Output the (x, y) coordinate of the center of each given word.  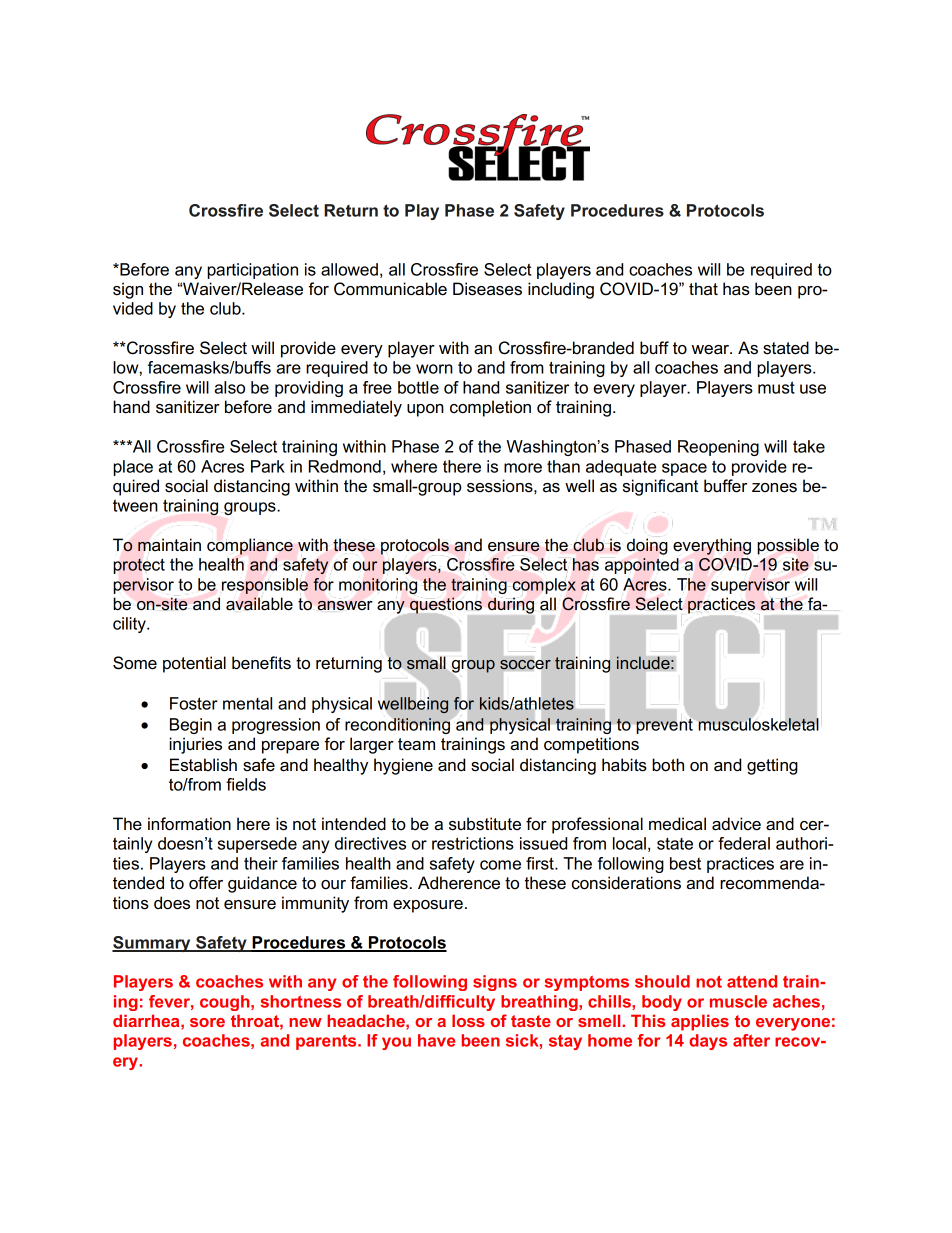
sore (207, 1022)
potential (194, 664)
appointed (642, 566)
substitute (485, 824)
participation (252, 271)
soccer (525, 664)
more (523, 468)
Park (268, 466)
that (703, 288)
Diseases (487, 289)
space (684, 469)
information (189, 824)
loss (468, 1020)
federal (744, 843)
